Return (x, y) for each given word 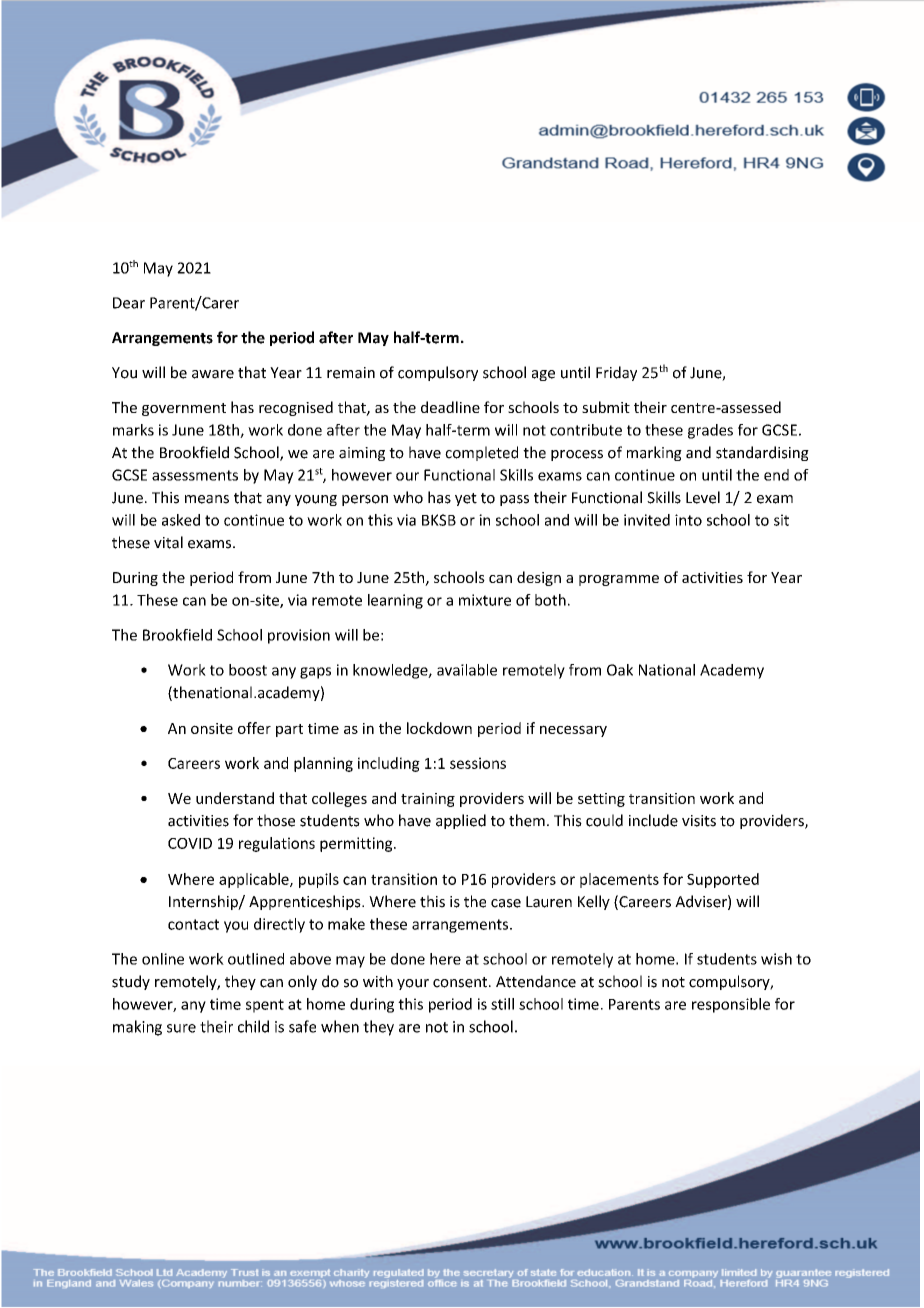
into (688, 520)
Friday (616, 373)
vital (168, 542)
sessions (478, 763)
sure (181, 1028)
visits (699, 821)
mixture (485, 600)
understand (235, 798)
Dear (129, 303)
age (543, 375)
